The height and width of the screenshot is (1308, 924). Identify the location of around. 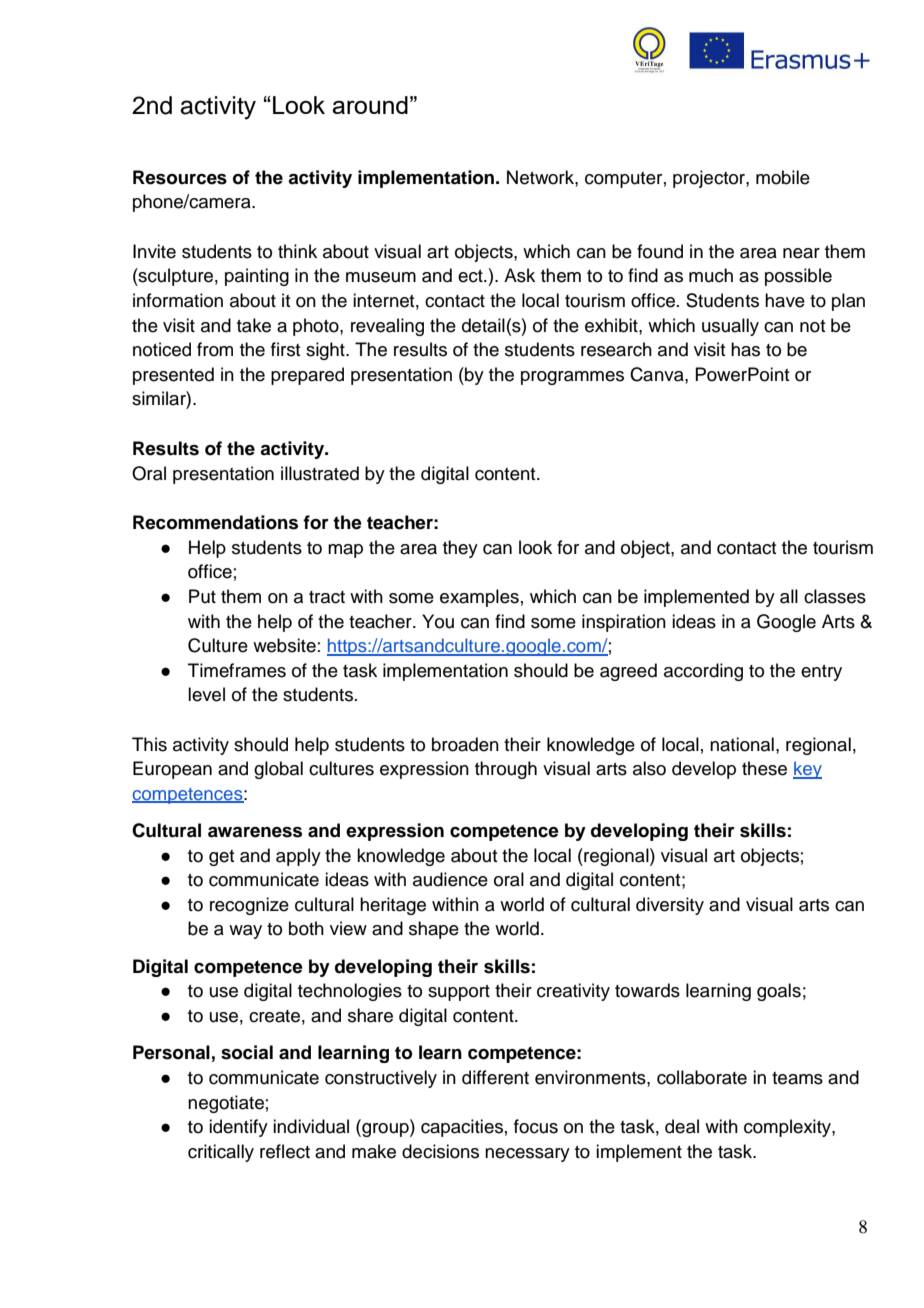
(370, 105).
